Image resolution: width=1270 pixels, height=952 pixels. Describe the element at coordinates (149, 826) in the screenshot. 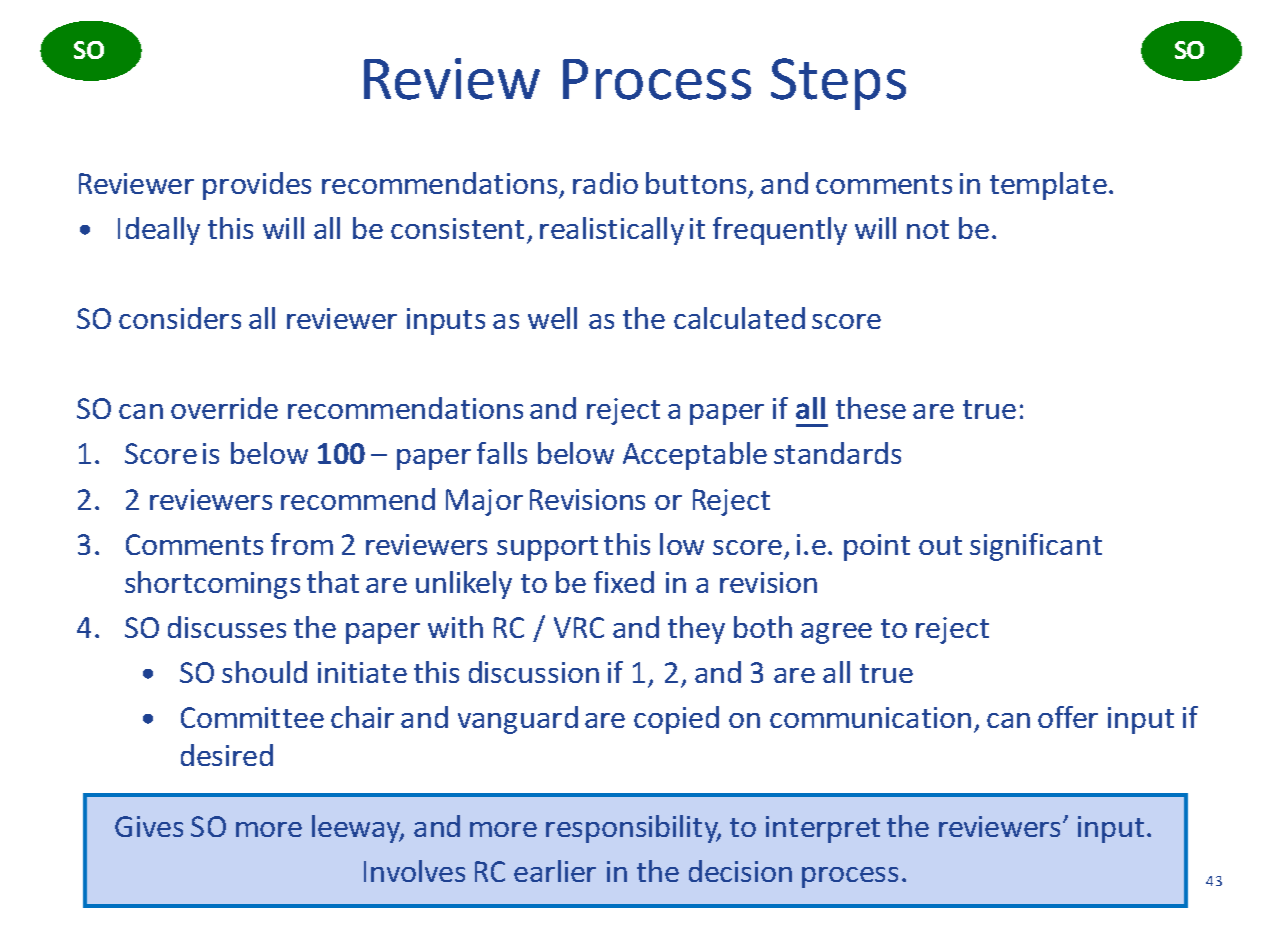

I see `Gives` at that location.
